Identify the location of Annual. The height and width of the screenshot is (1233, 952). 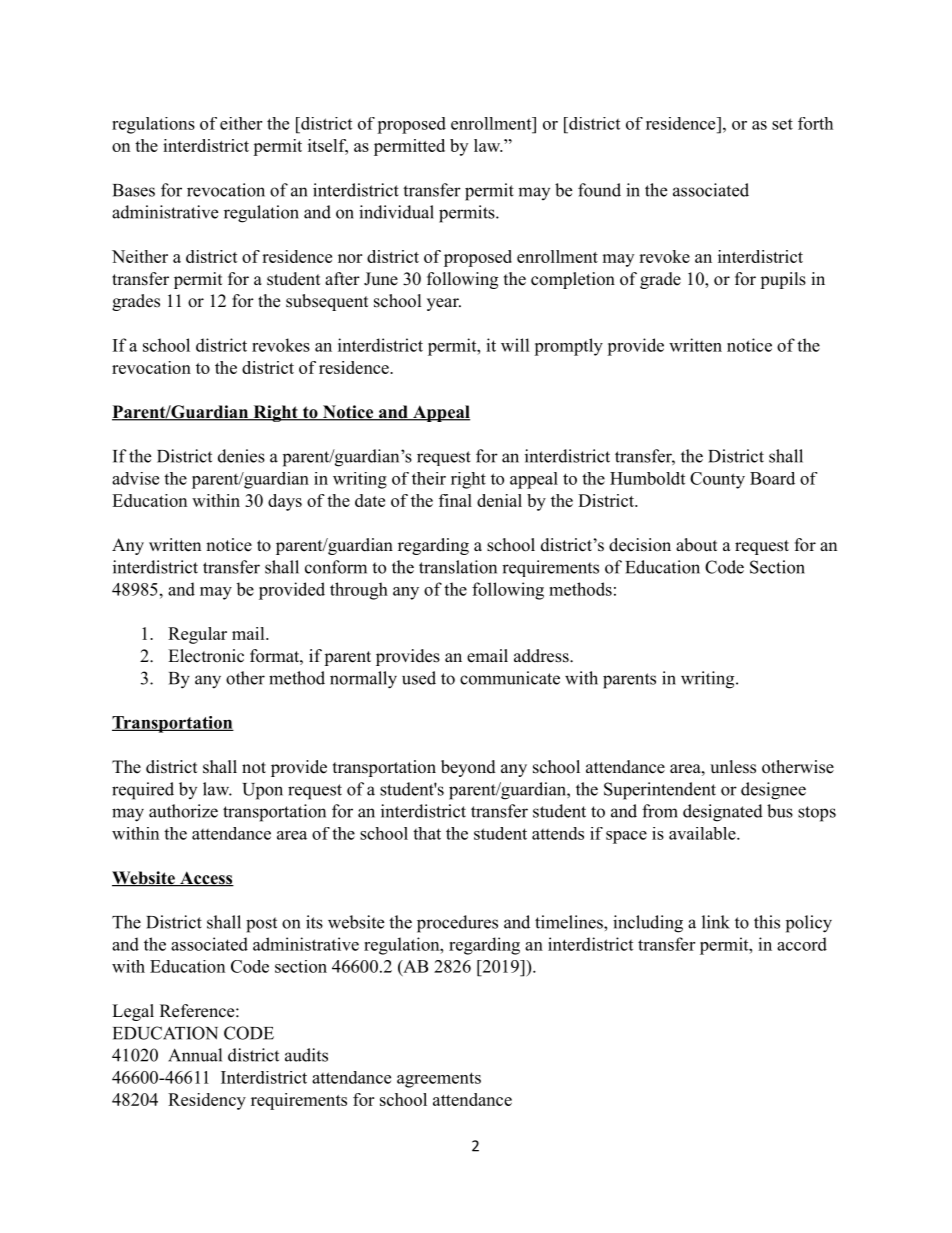
(195, 1055).
